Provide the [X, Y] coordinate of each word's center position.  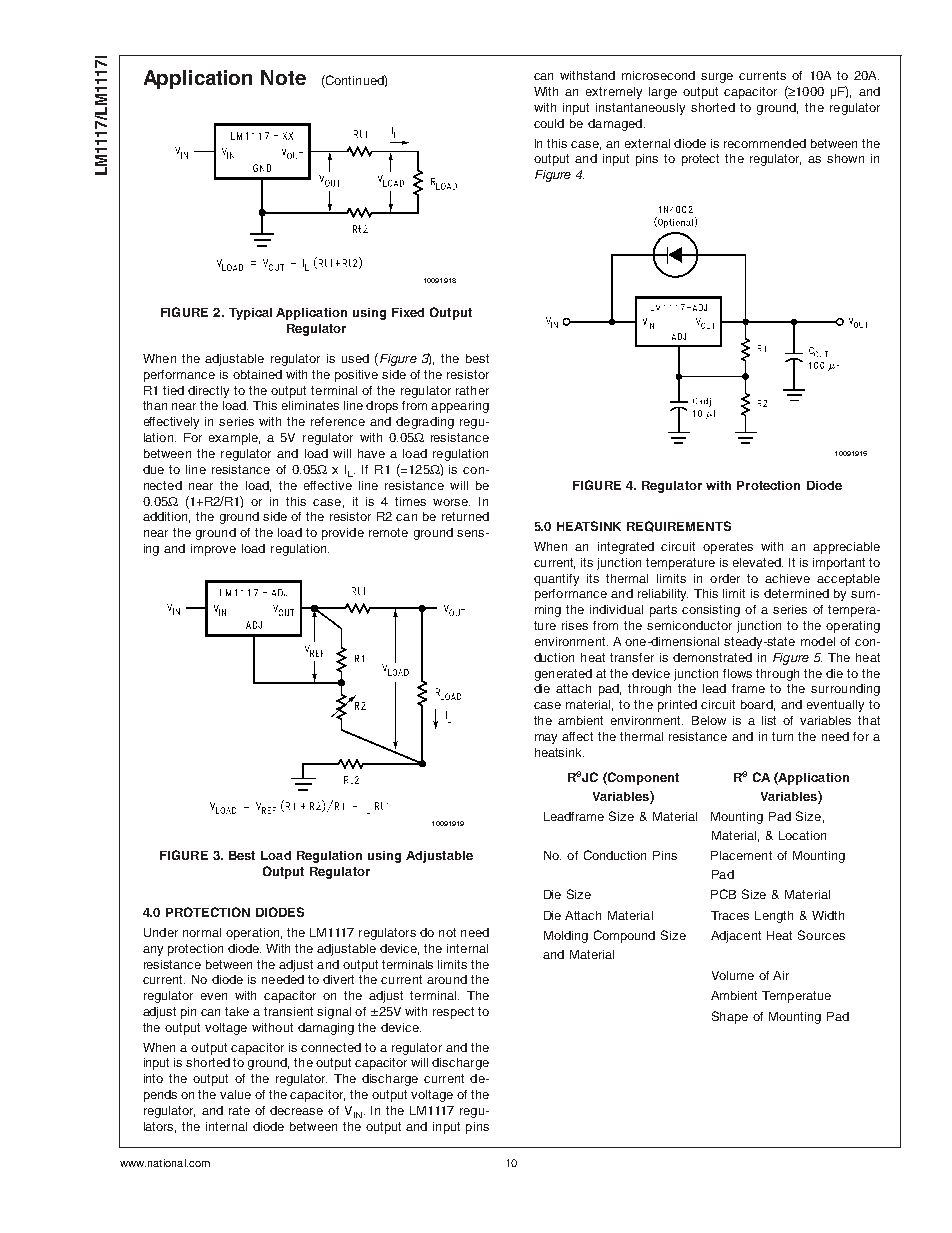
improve [213, 550]
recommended [765, 143]
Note [283, 77]
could [549, 123]
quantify [556, 580]
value [235, 1094]
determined [796, 593]
